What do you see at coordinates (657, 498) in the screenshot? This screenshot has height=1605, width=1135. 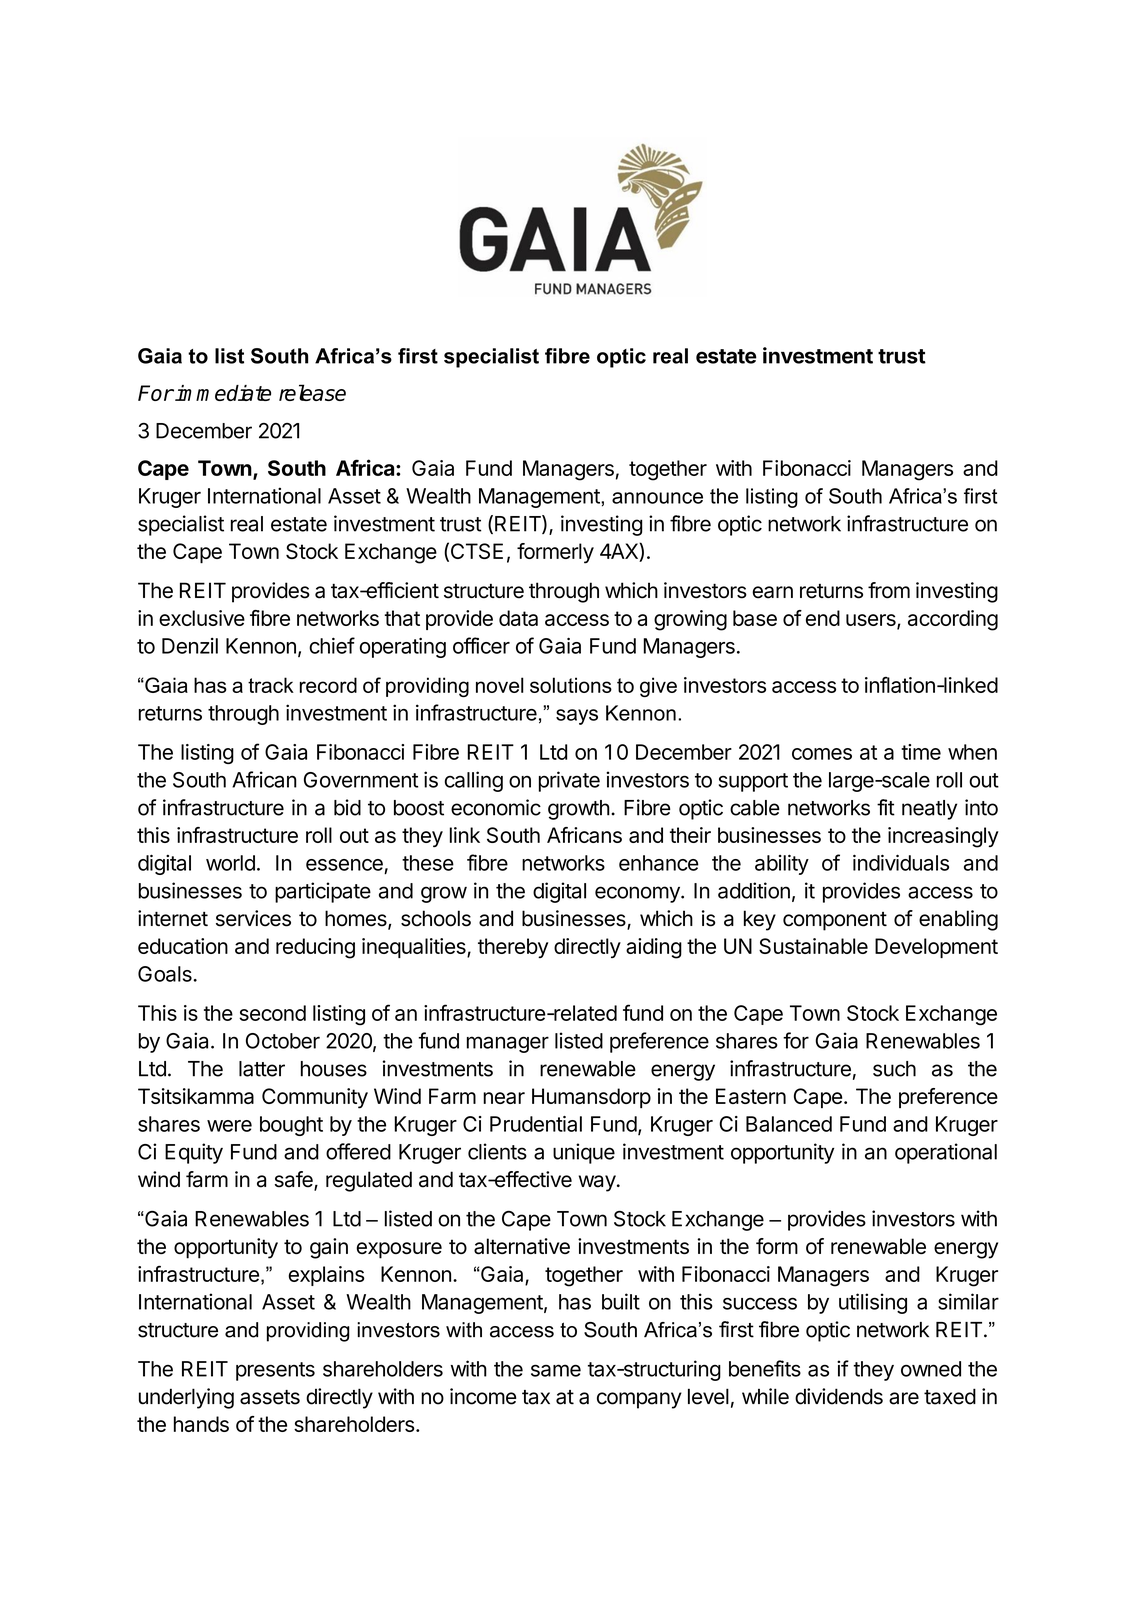 I see `announce` at bounding box center [657, 498].
